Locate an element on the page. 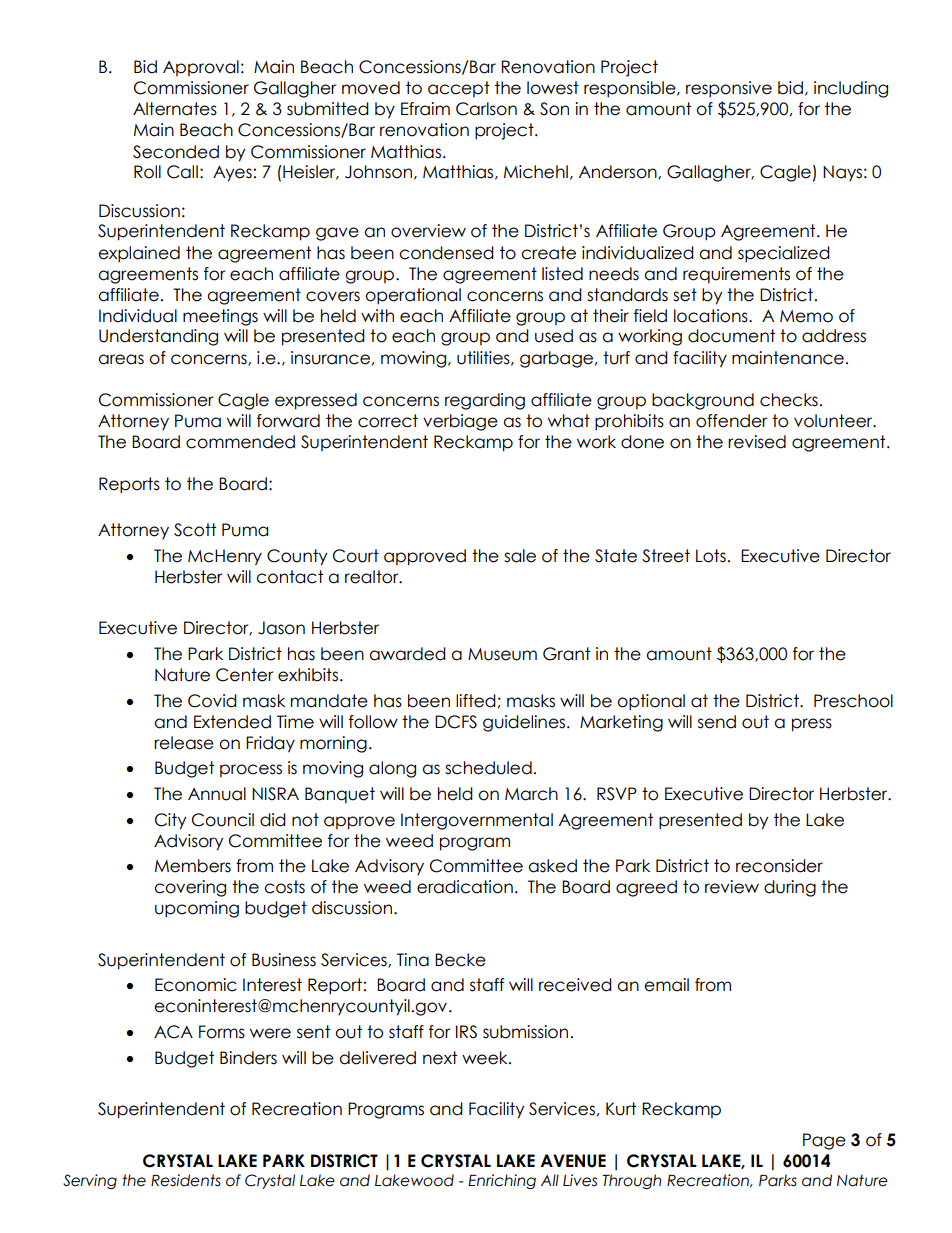 The width and height of the image is (952, 1233). Alternates is located at coordinates (175, 109).
